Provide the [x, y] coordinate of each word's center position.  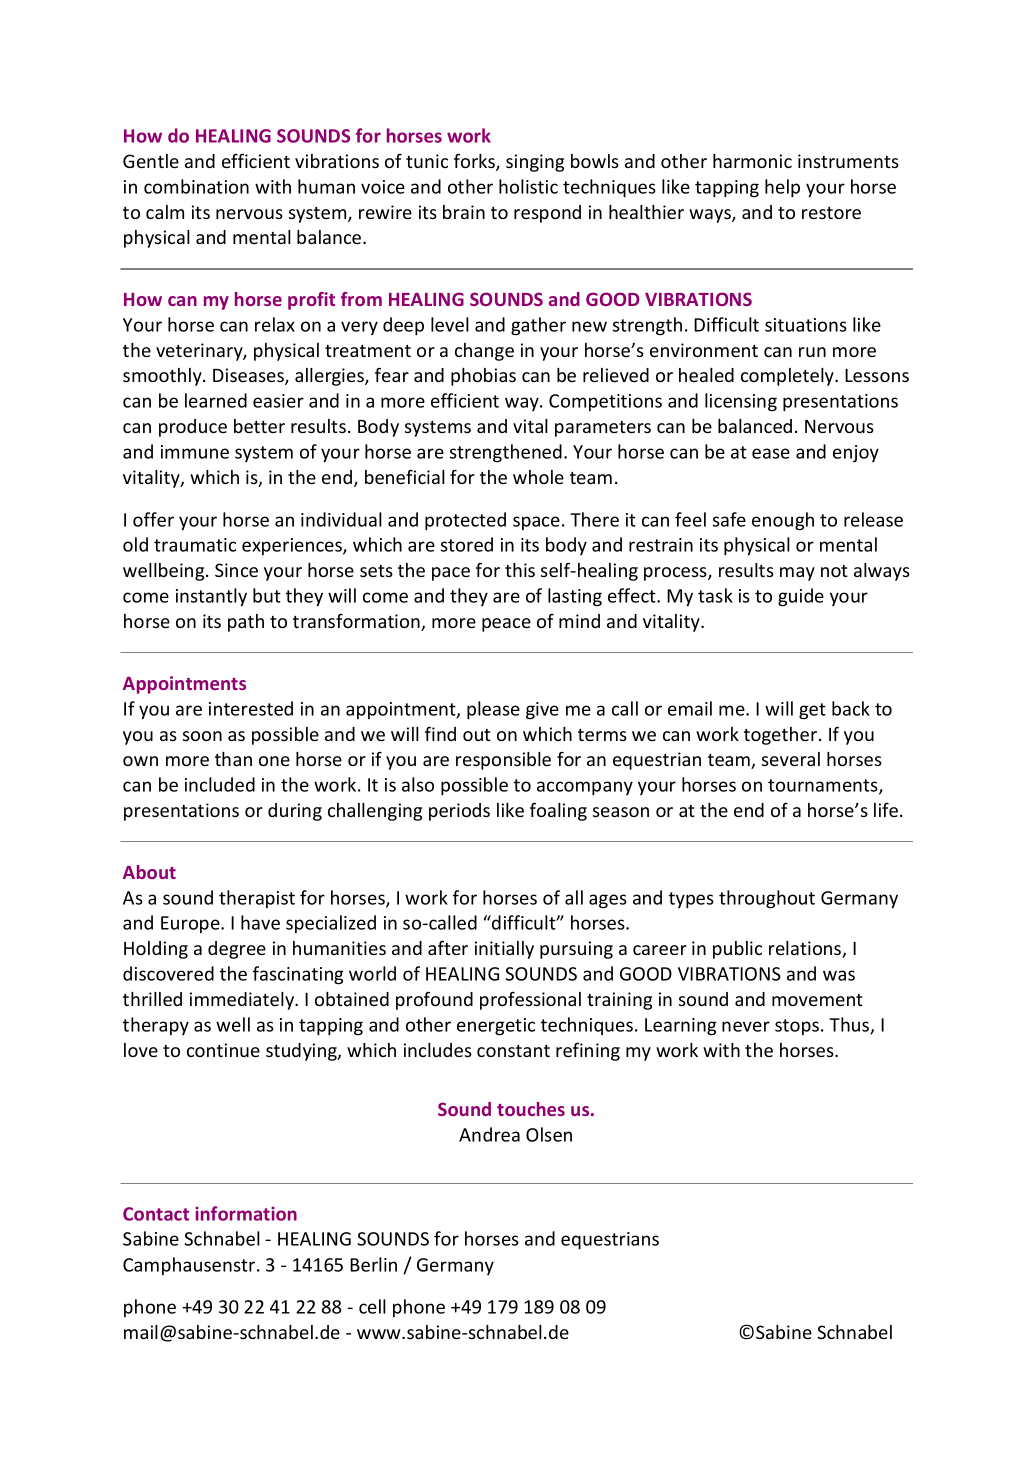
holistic [528, 186]
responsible [503, 761]
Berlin [373, 1264]
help [782, 188]
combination [196, 186]
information [246, 1213]
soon [202, 736]
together [782, 736]
